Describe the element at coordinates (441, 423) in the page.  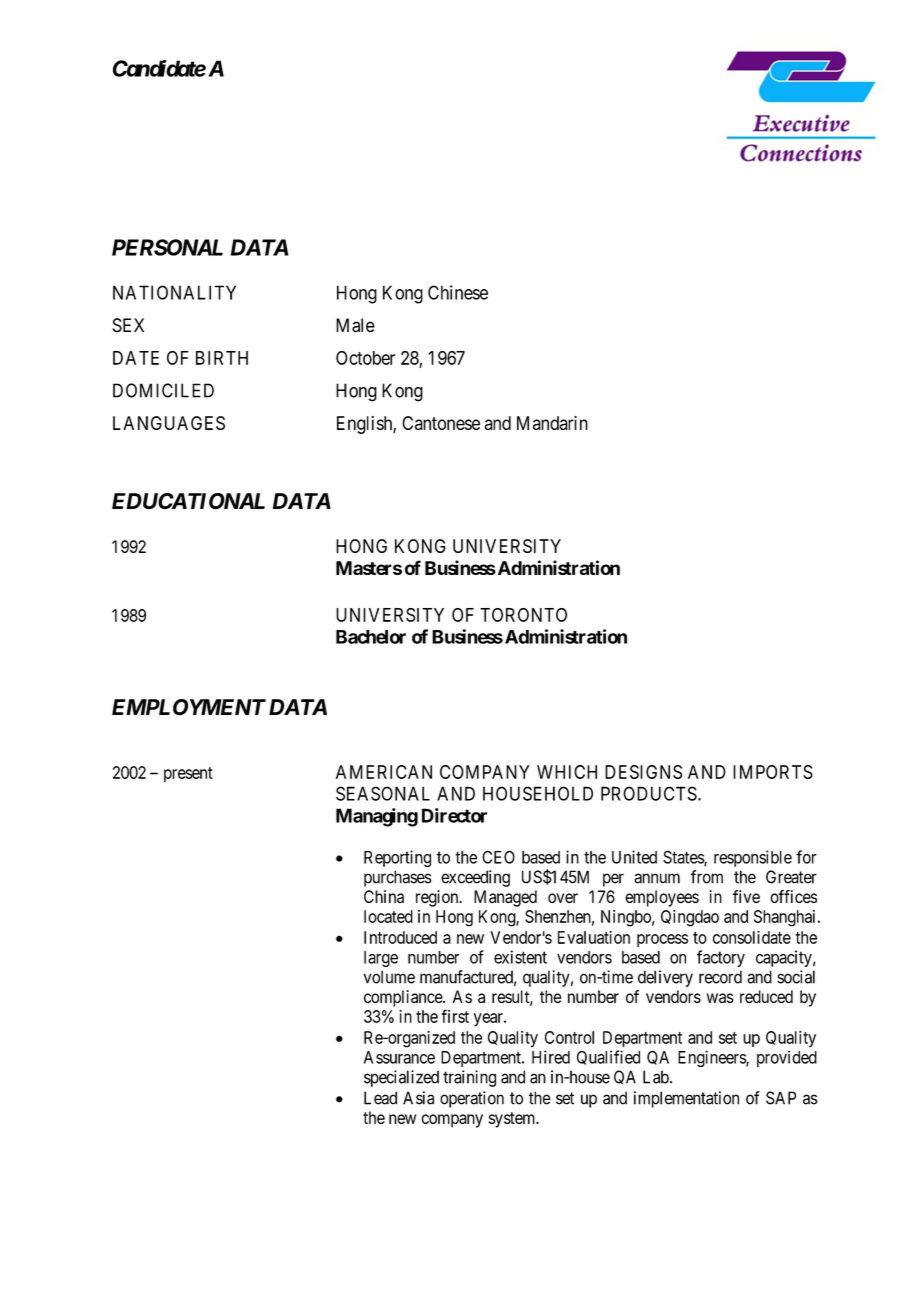
I see `Cantonese` at that location.
